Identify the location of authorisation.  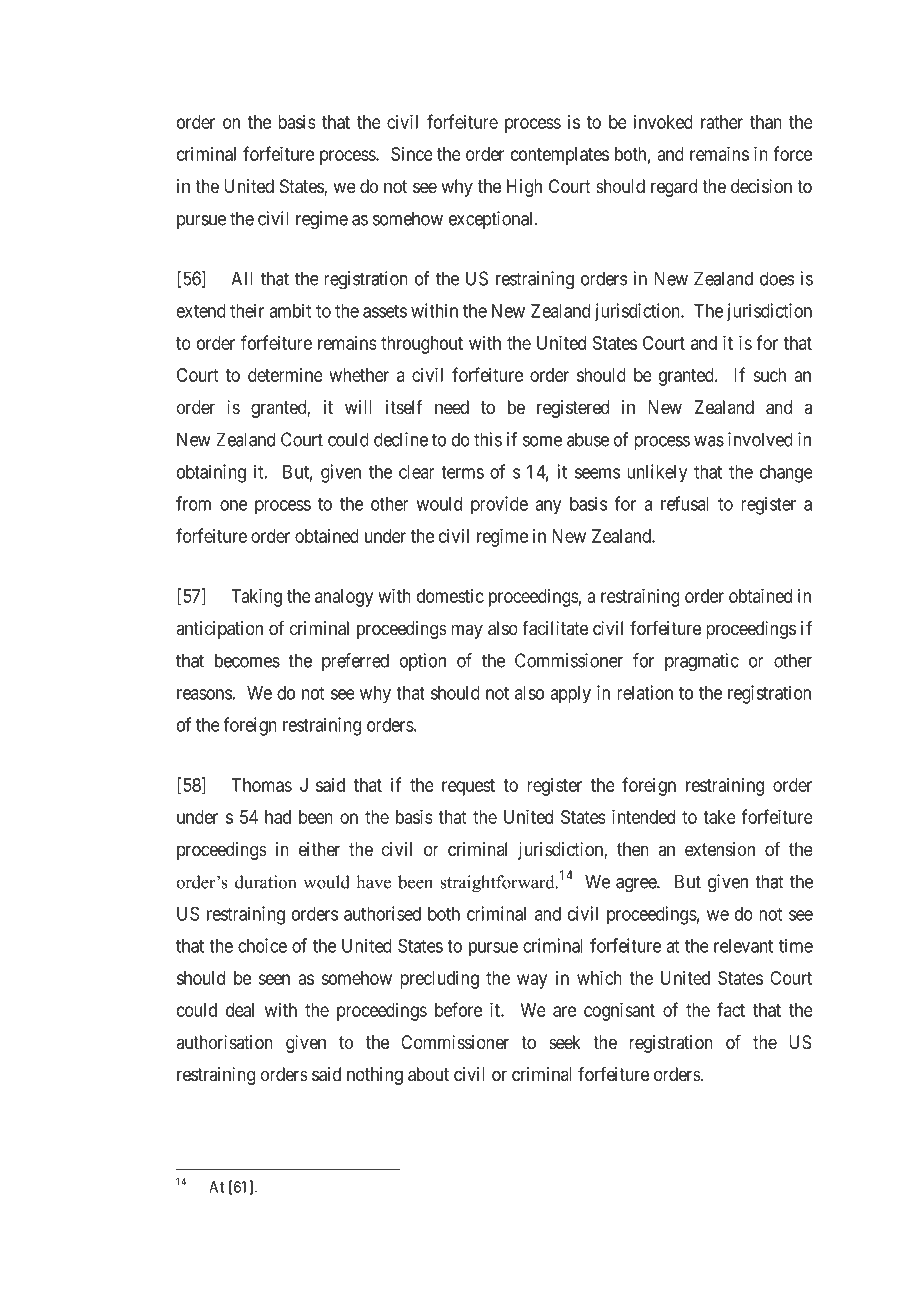
(224, 1042).
